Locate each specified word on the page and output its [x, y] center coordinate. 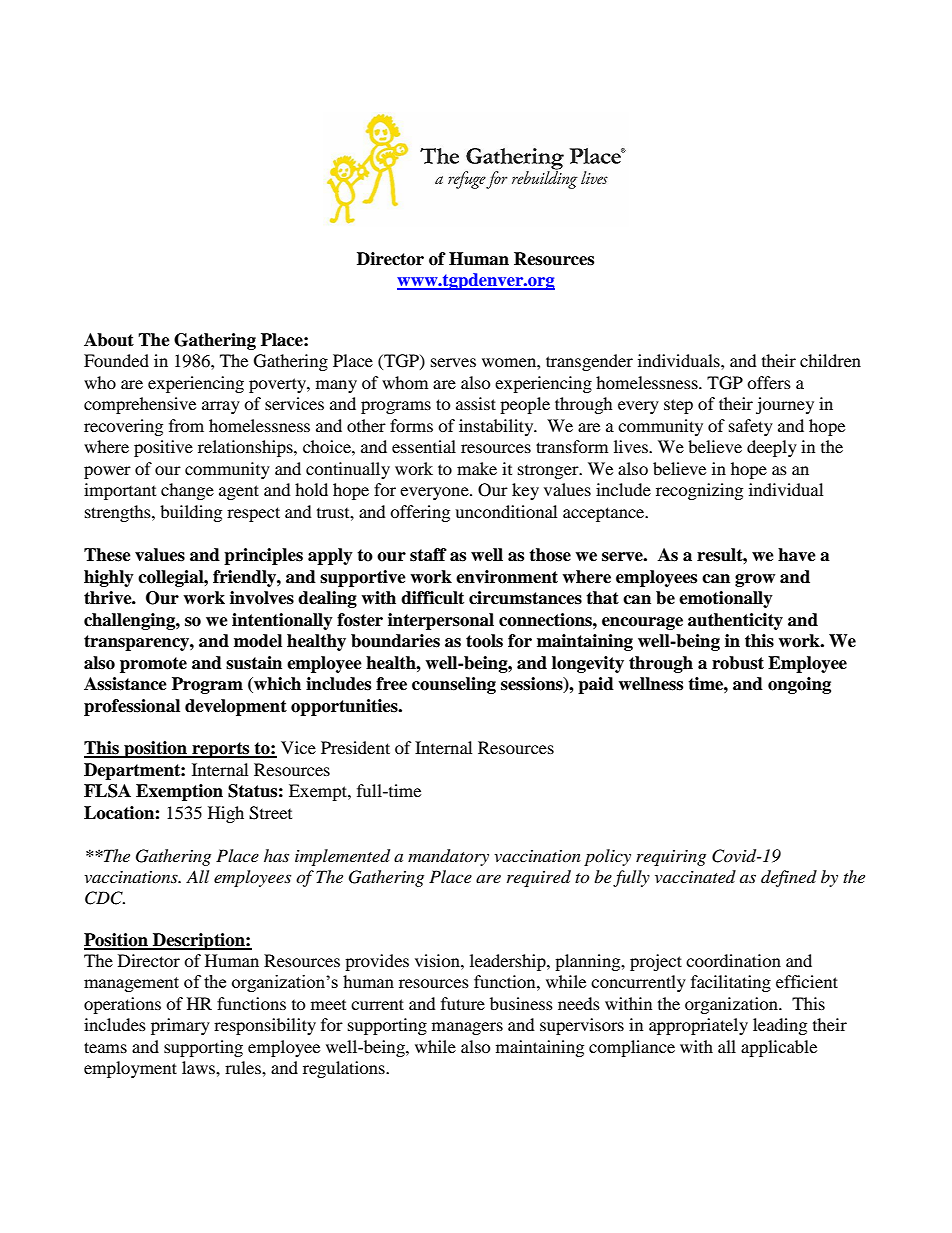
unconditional [506, 511]
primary [180, 1026]
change [187, 491]
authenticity [735, 621]
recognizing [699, 491]
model [258, 641]
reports [221, 750]
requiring [671, 858]
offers [769, 382]
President [355, 747]
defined [789, 878]
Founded [116, 360]
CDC [105, 898]
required [539, 878]
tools [484, 641]
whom [405, 382]
